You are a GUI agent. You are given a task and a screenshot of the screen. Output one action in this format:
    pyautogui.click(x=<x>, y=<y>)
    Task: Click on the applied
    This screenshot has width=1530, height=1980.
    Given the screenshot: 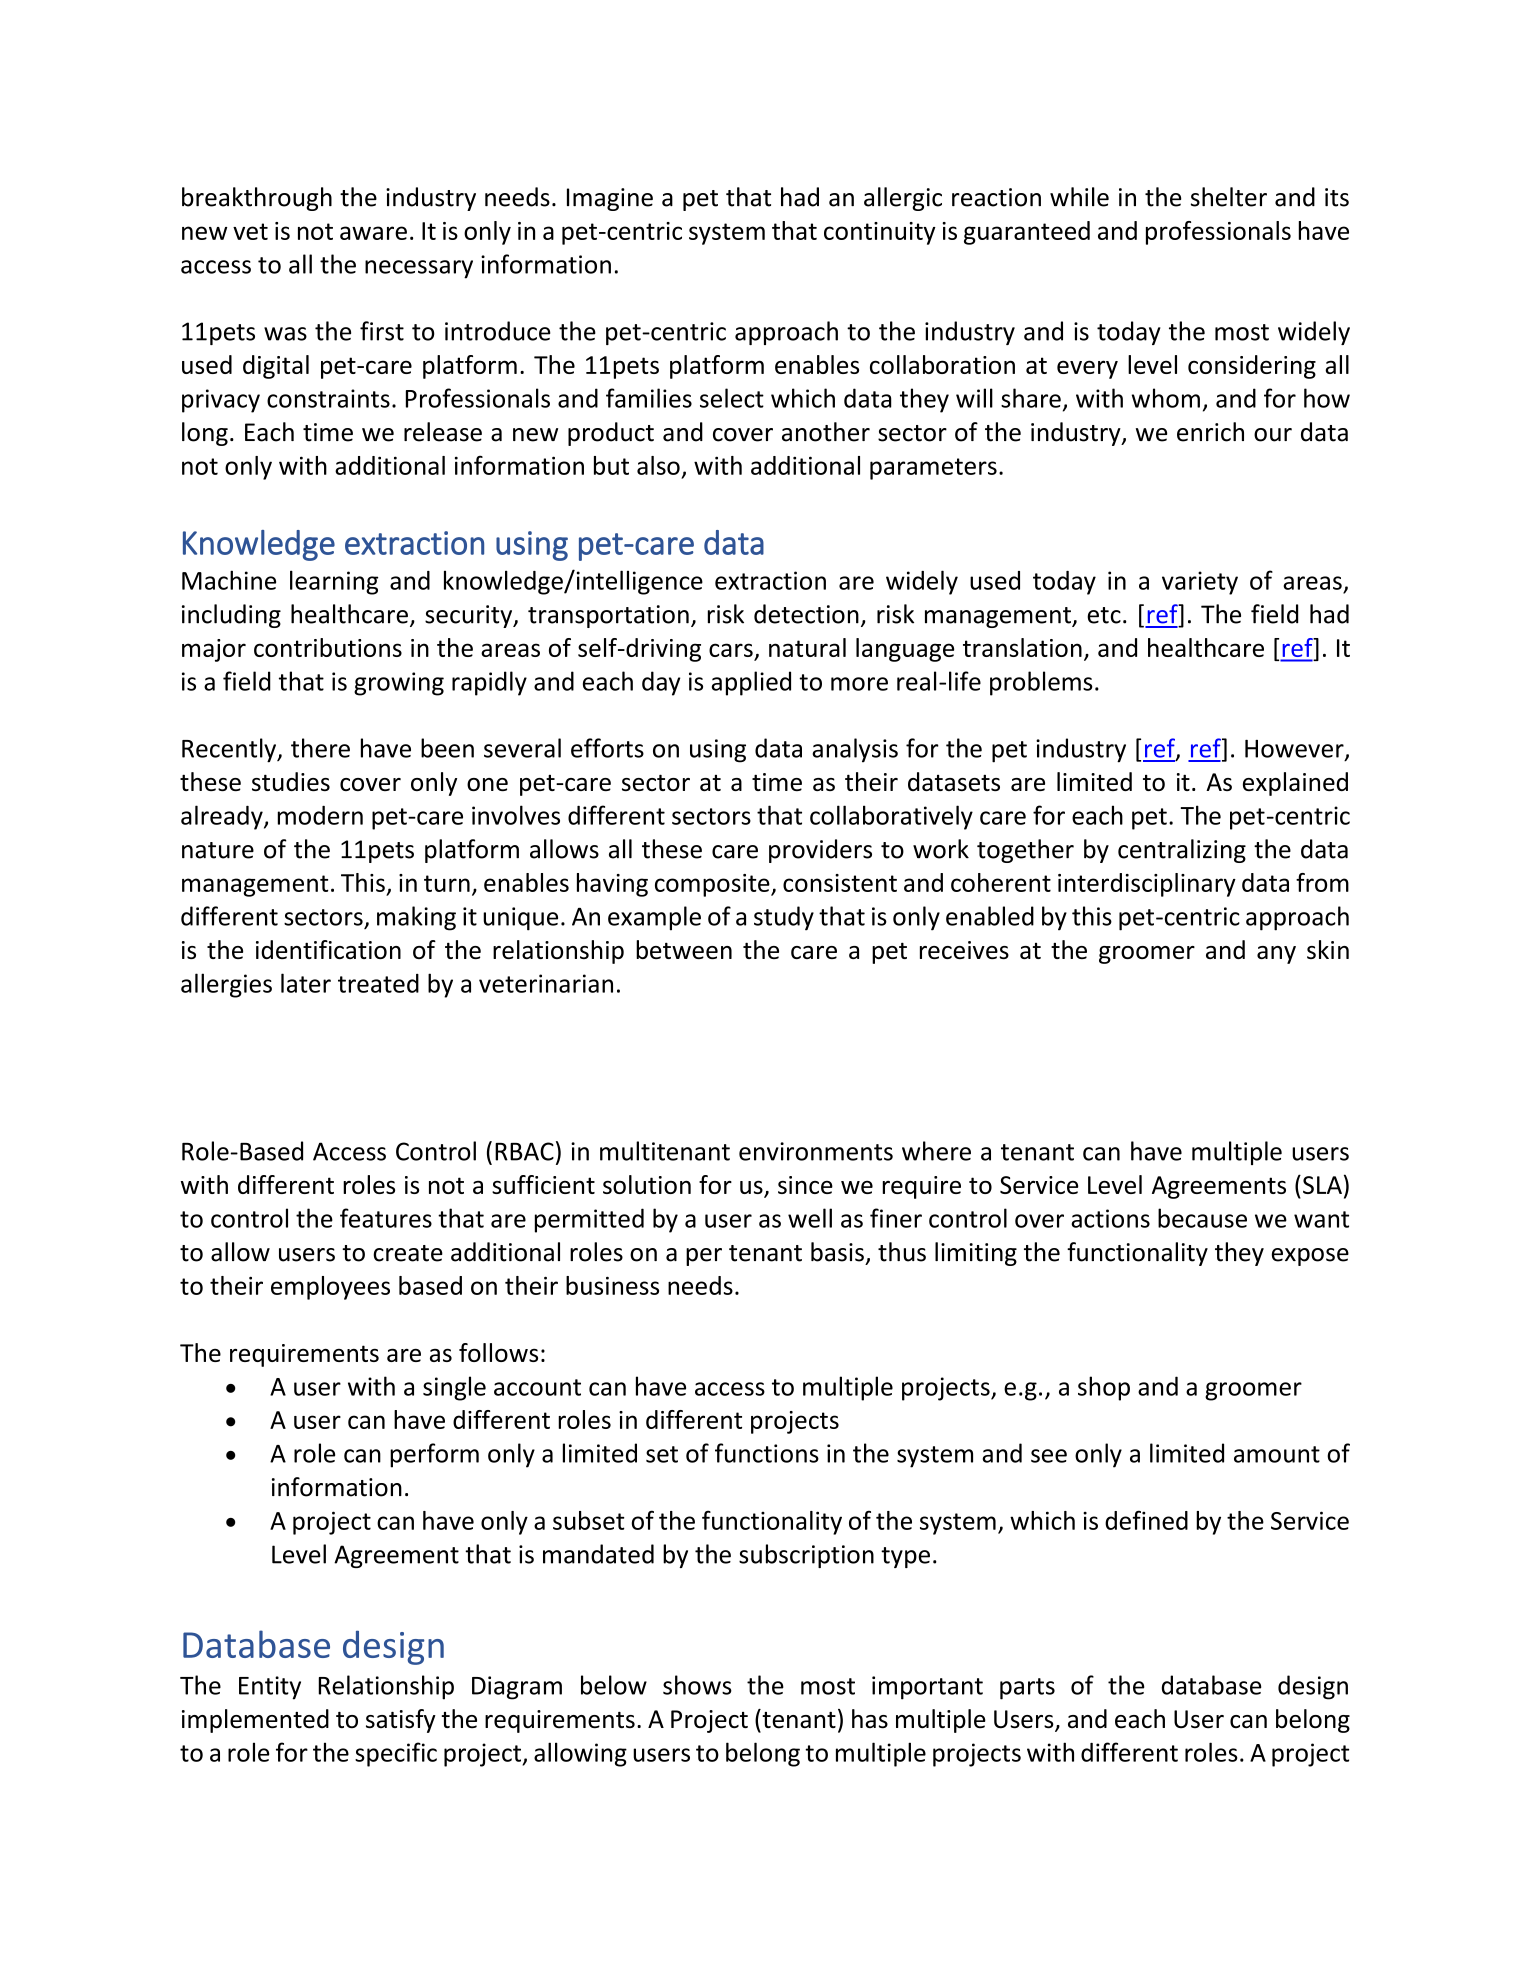 What is the action you would take?
    pyautogui.click(x=751, y=683)
